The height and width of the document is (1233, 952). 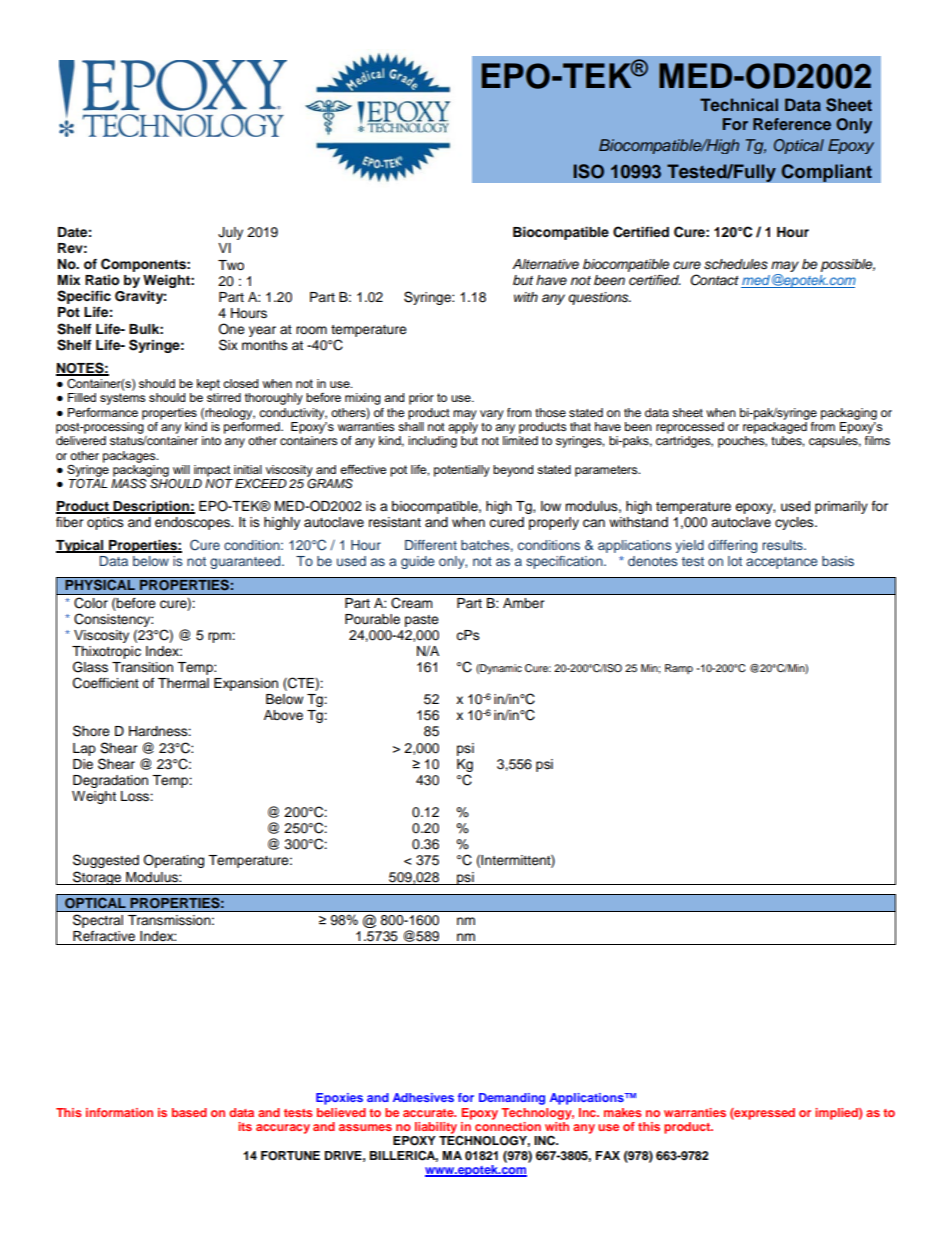 What do you see at coordinates (512, 1099) in the document?
I see `Demanding` at bounding box center [512, 1099].
